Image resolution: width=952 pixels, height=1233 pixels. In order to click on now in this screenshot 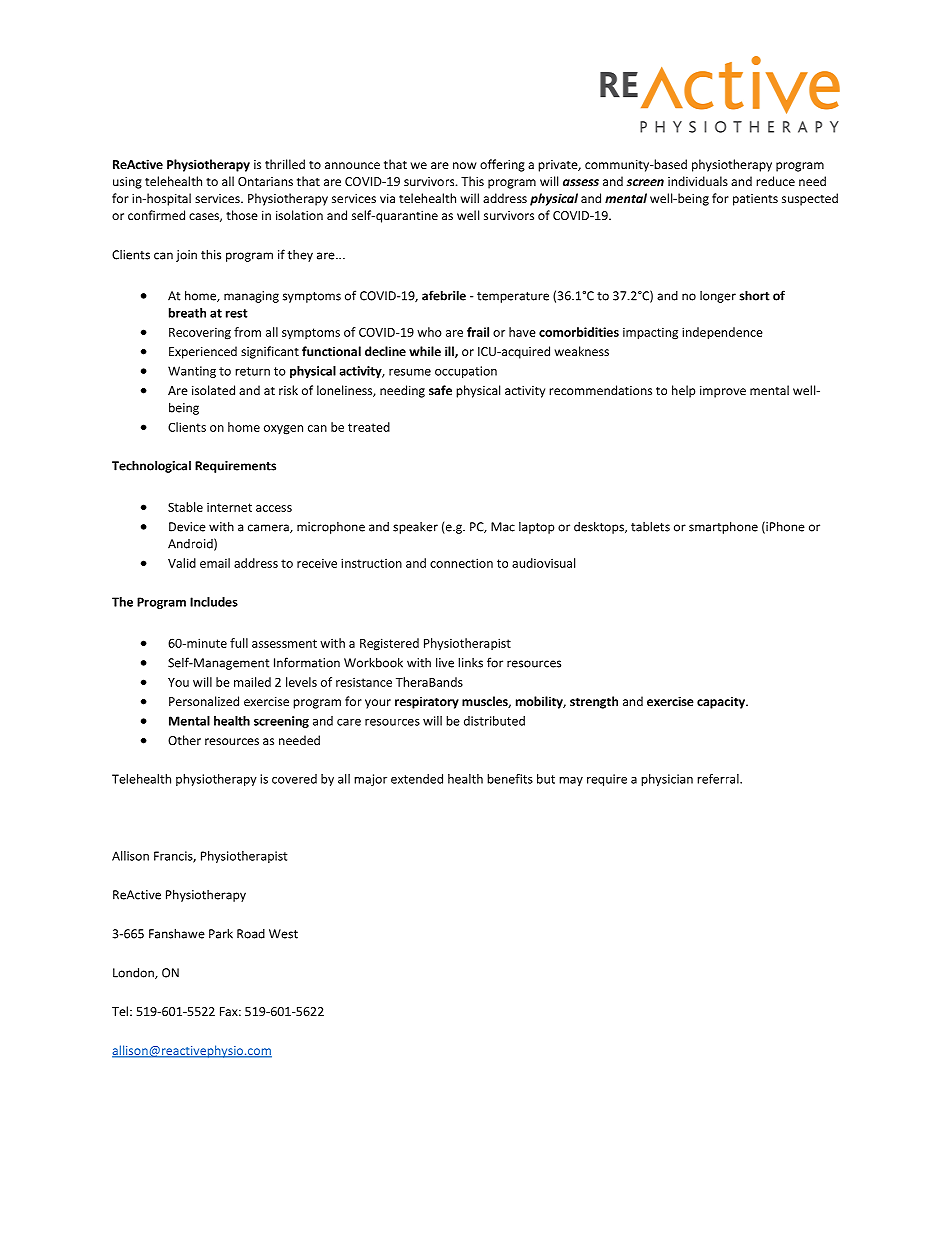, I will do `click(465, 165)`.
